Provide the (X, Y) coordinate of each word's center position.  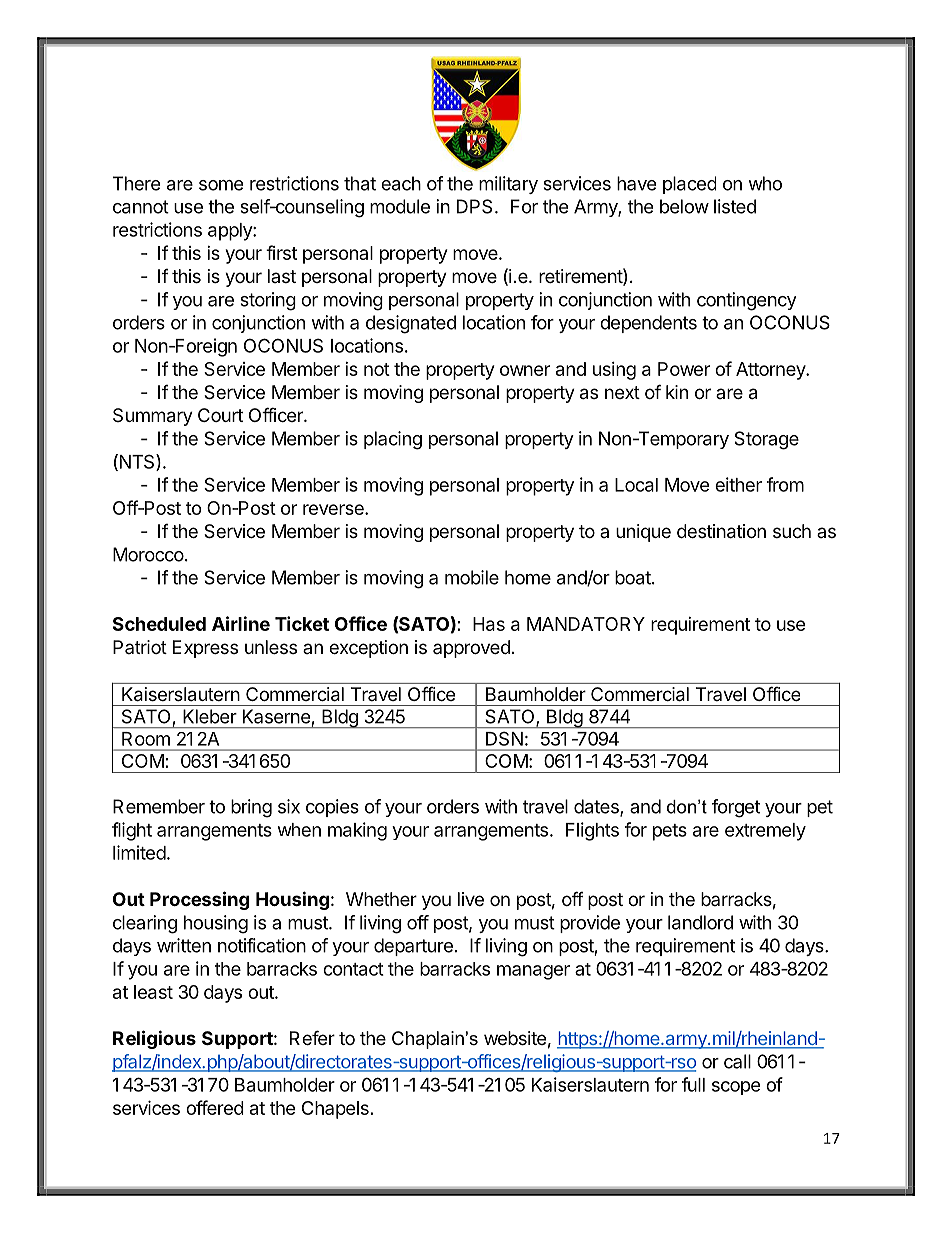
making (357, 831)
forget (736, 808)
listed (735, 206)
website (515, 1038)
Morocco (148, 554)
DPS (474, 206)
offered (215, 1107)
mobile (472, 577)
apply (231, 232)
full (693, 1084)
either (738, 484)
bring (251, 808)
